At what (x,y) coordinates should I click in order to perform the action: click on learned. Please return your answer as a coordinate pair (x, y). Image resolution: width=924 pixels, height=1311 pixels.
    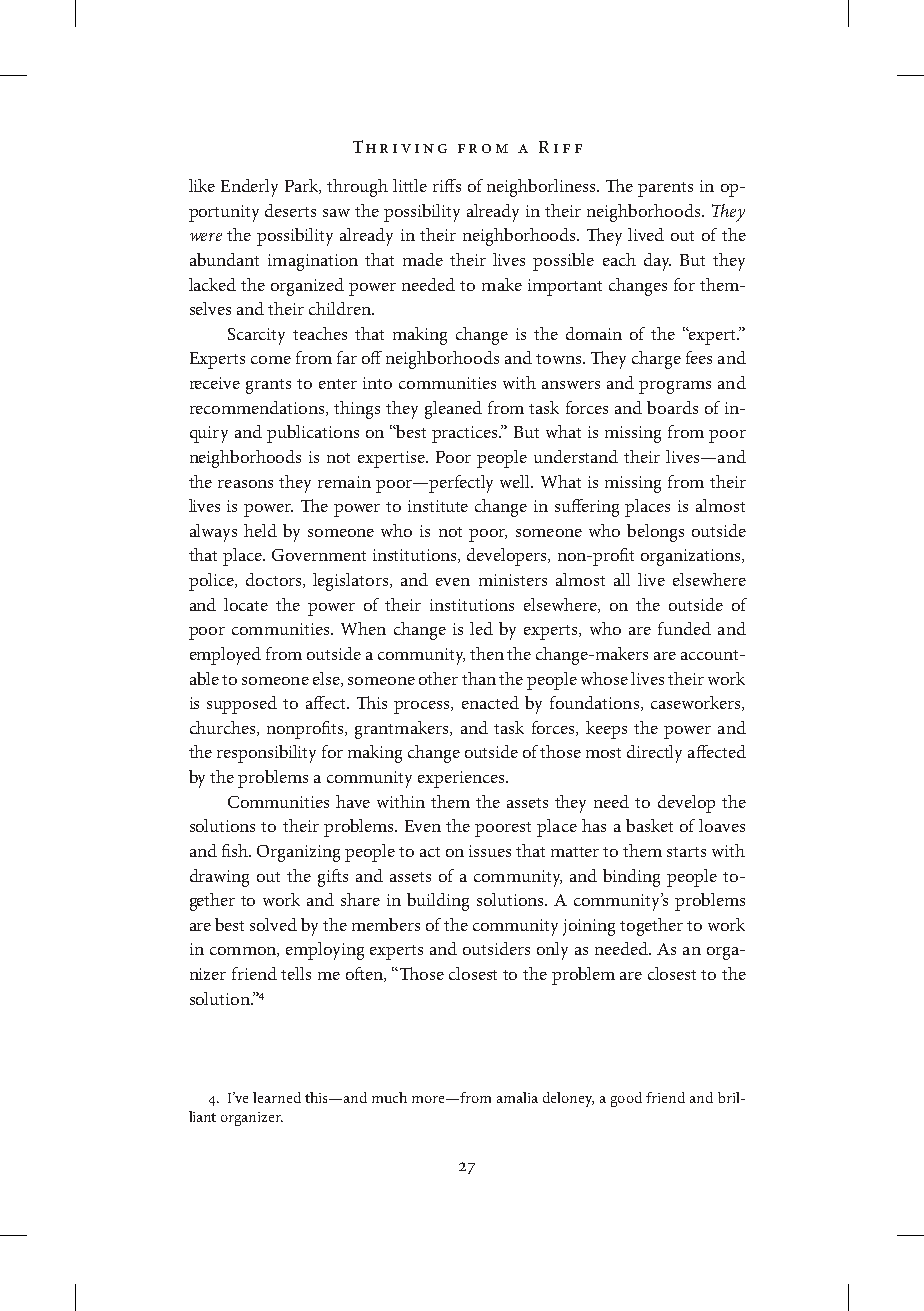
    Looking at the image, I should click on (277, 1097).
